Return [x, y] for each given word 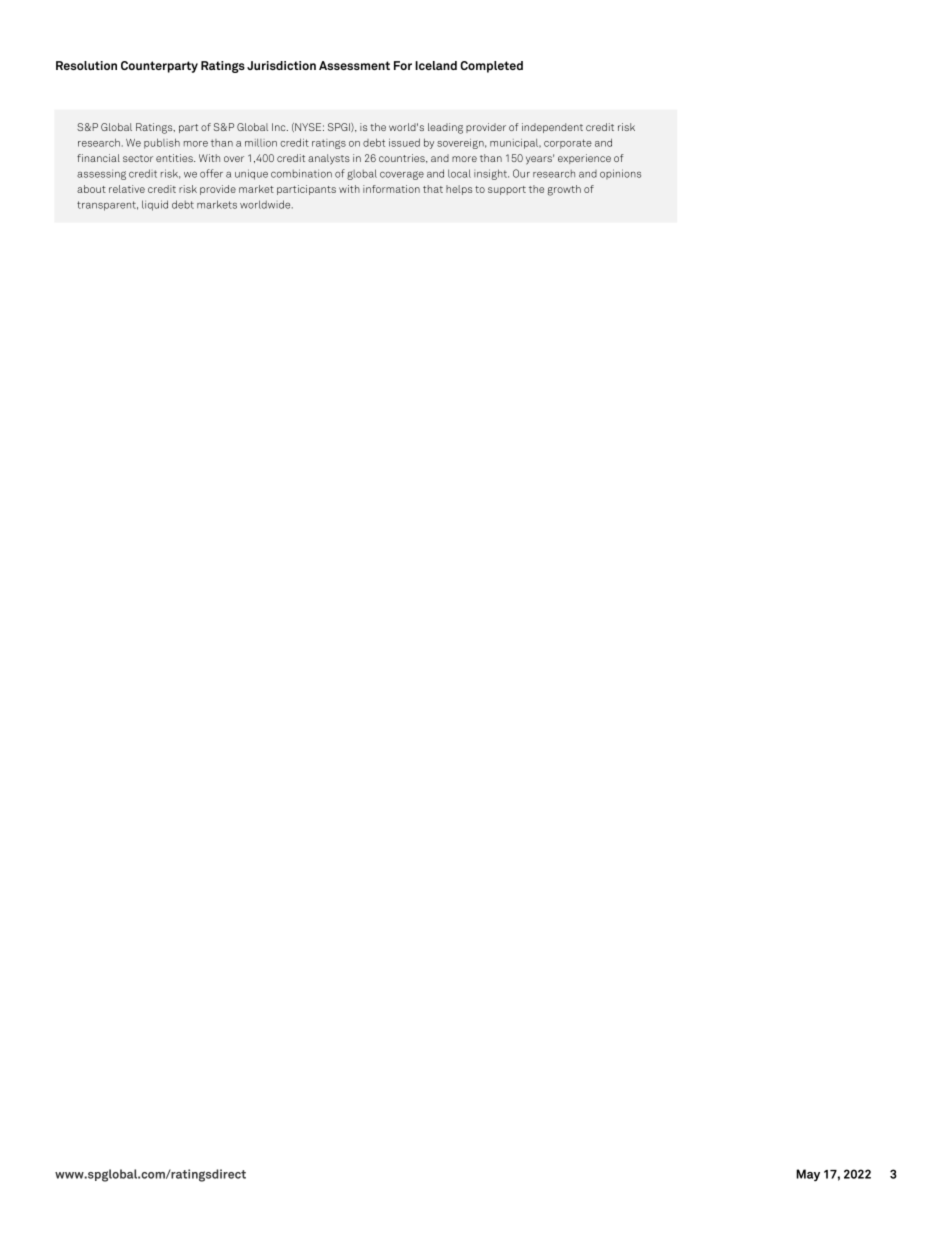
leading [445, 128]
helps [459, 190]
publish [162, 143]
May [808, 1175]
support [507, 190]
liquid [155, 205]
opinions [620, 174]
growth [564, 190]
